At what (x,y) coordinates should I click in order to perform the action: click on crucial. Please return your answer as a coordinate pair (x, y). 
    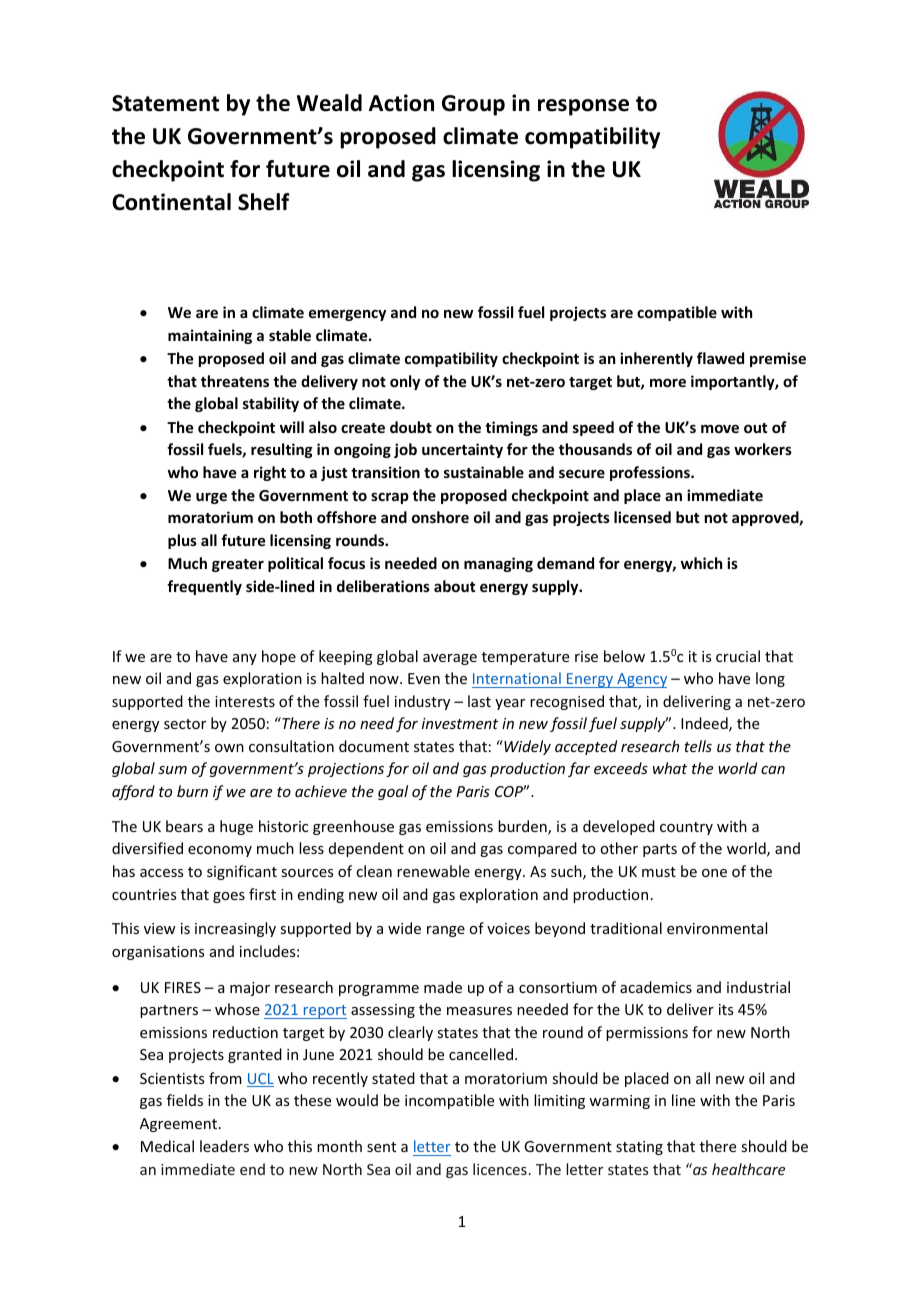
    Looking at the image, I should click on (738, 656).
